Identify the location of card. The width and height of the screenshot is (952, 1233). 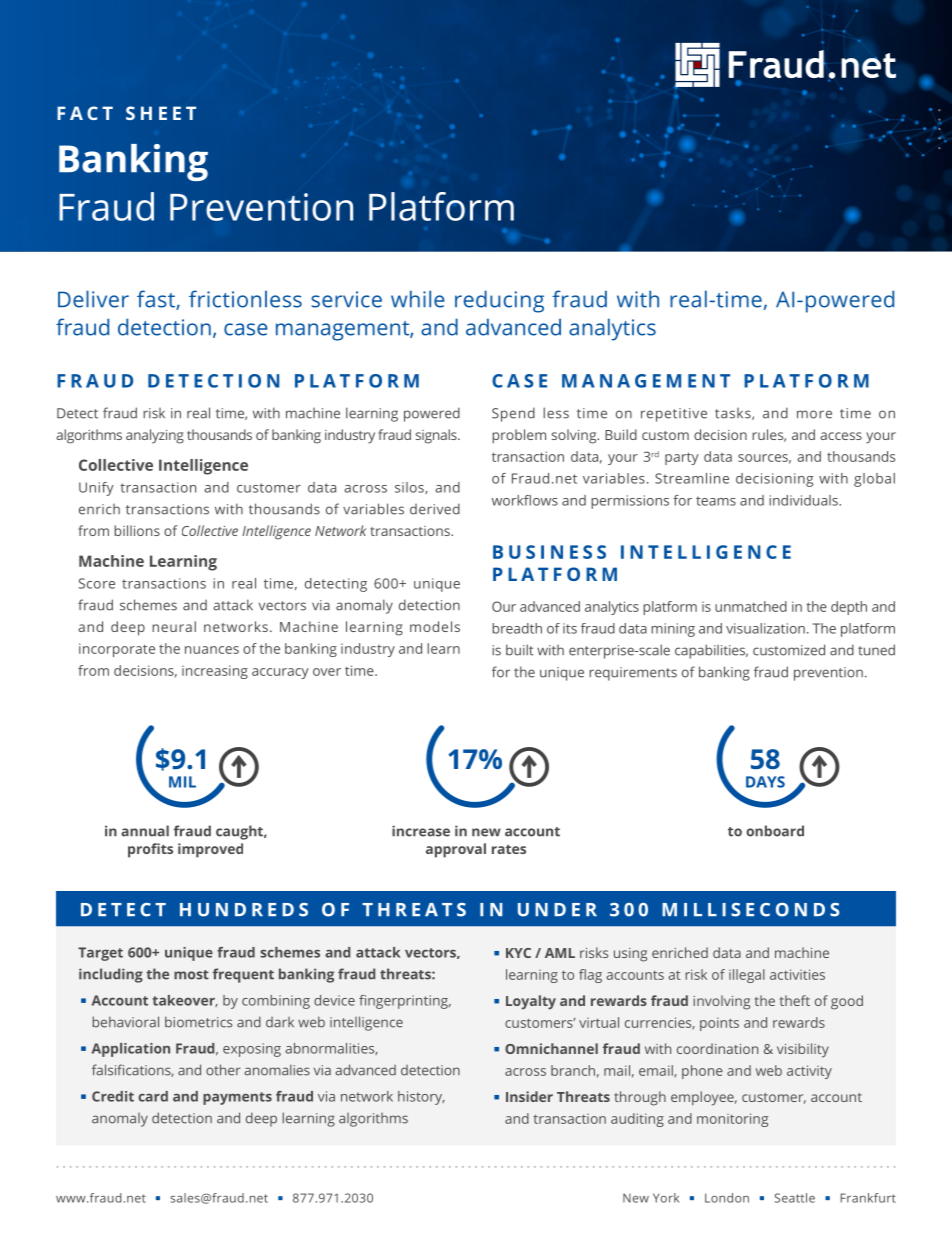
(153, 1096).
